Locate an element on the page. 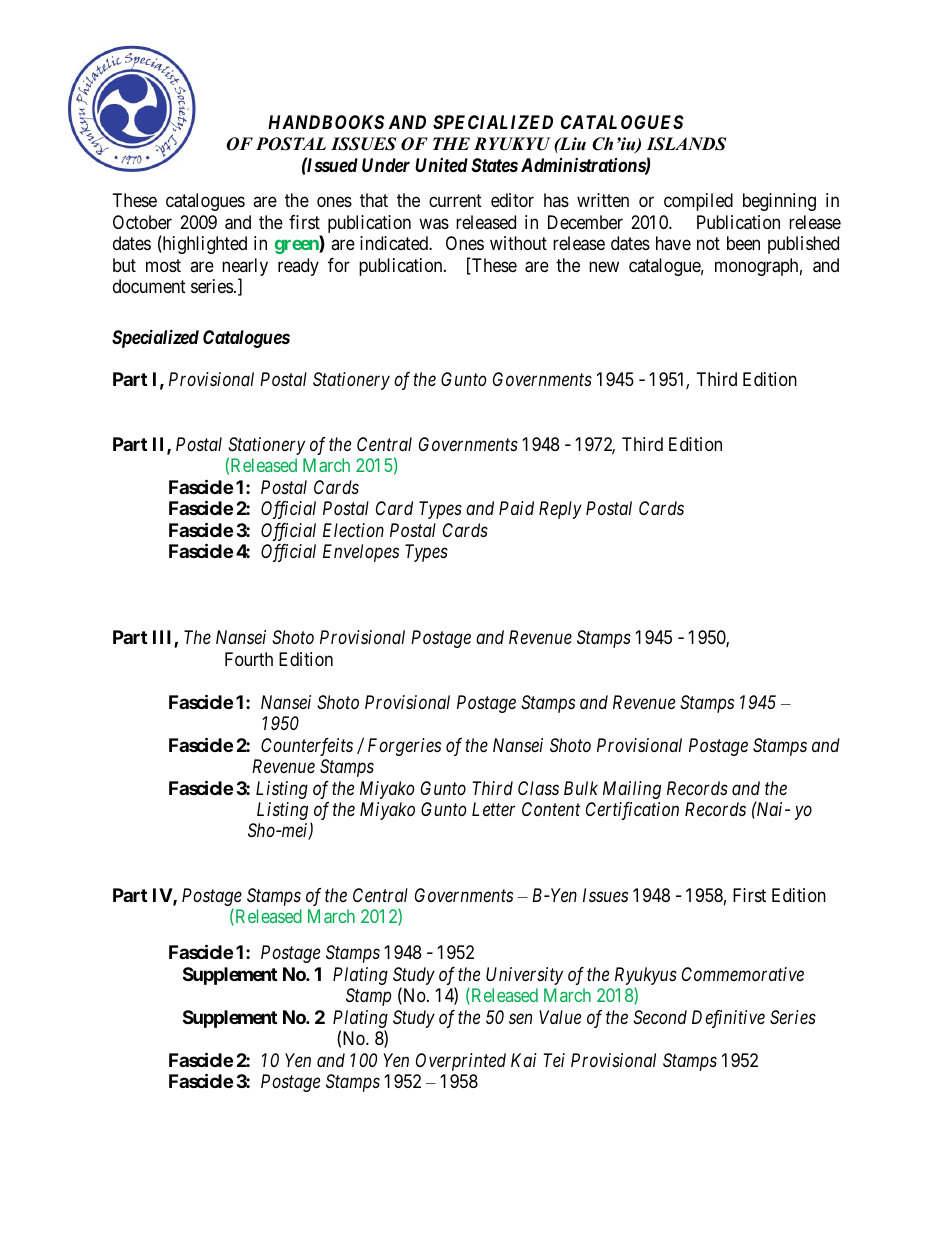  Election is located at coordinates (353, 530).
